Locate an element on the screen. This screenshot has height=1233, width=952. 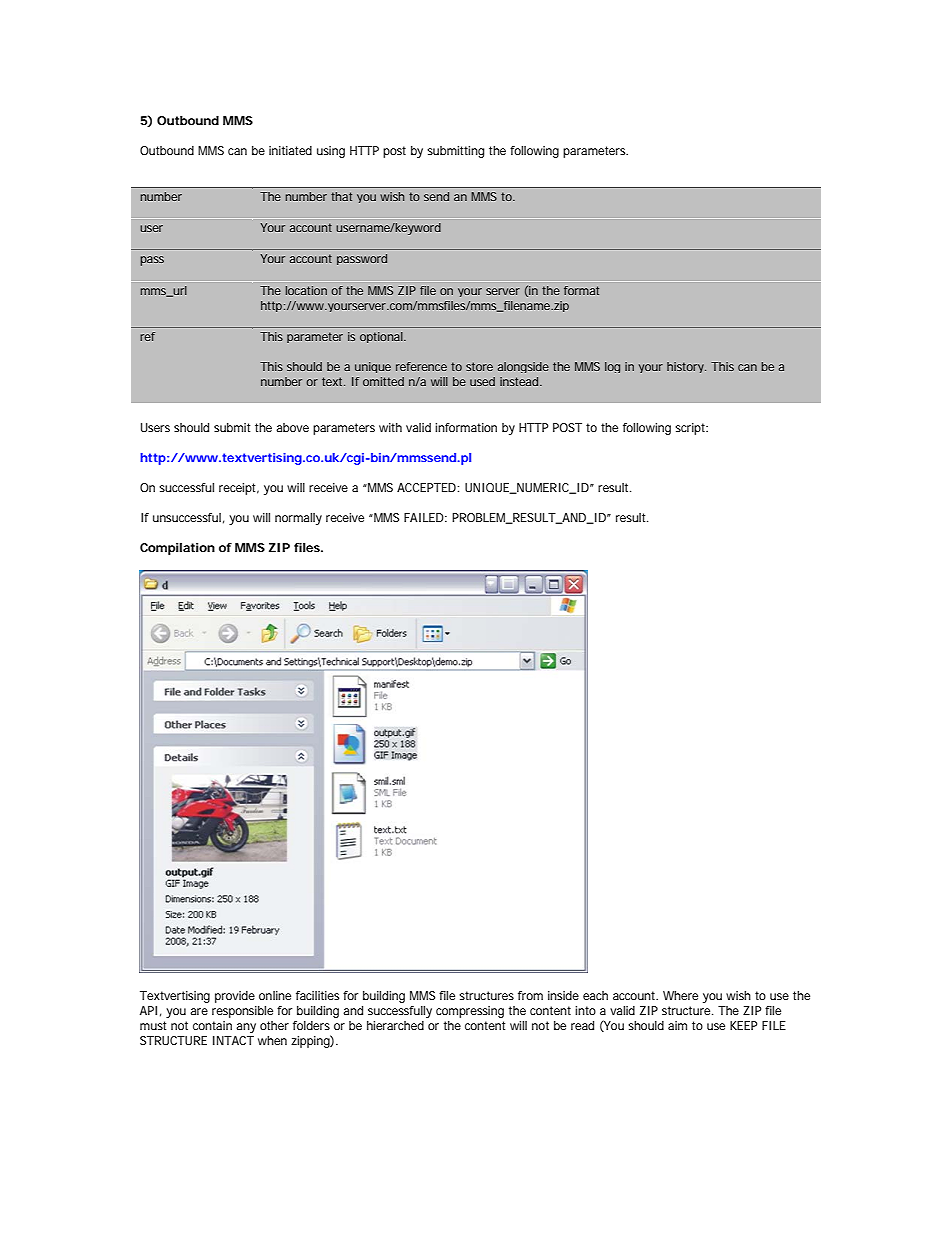
contain is located at coordinates (212, 1025).
